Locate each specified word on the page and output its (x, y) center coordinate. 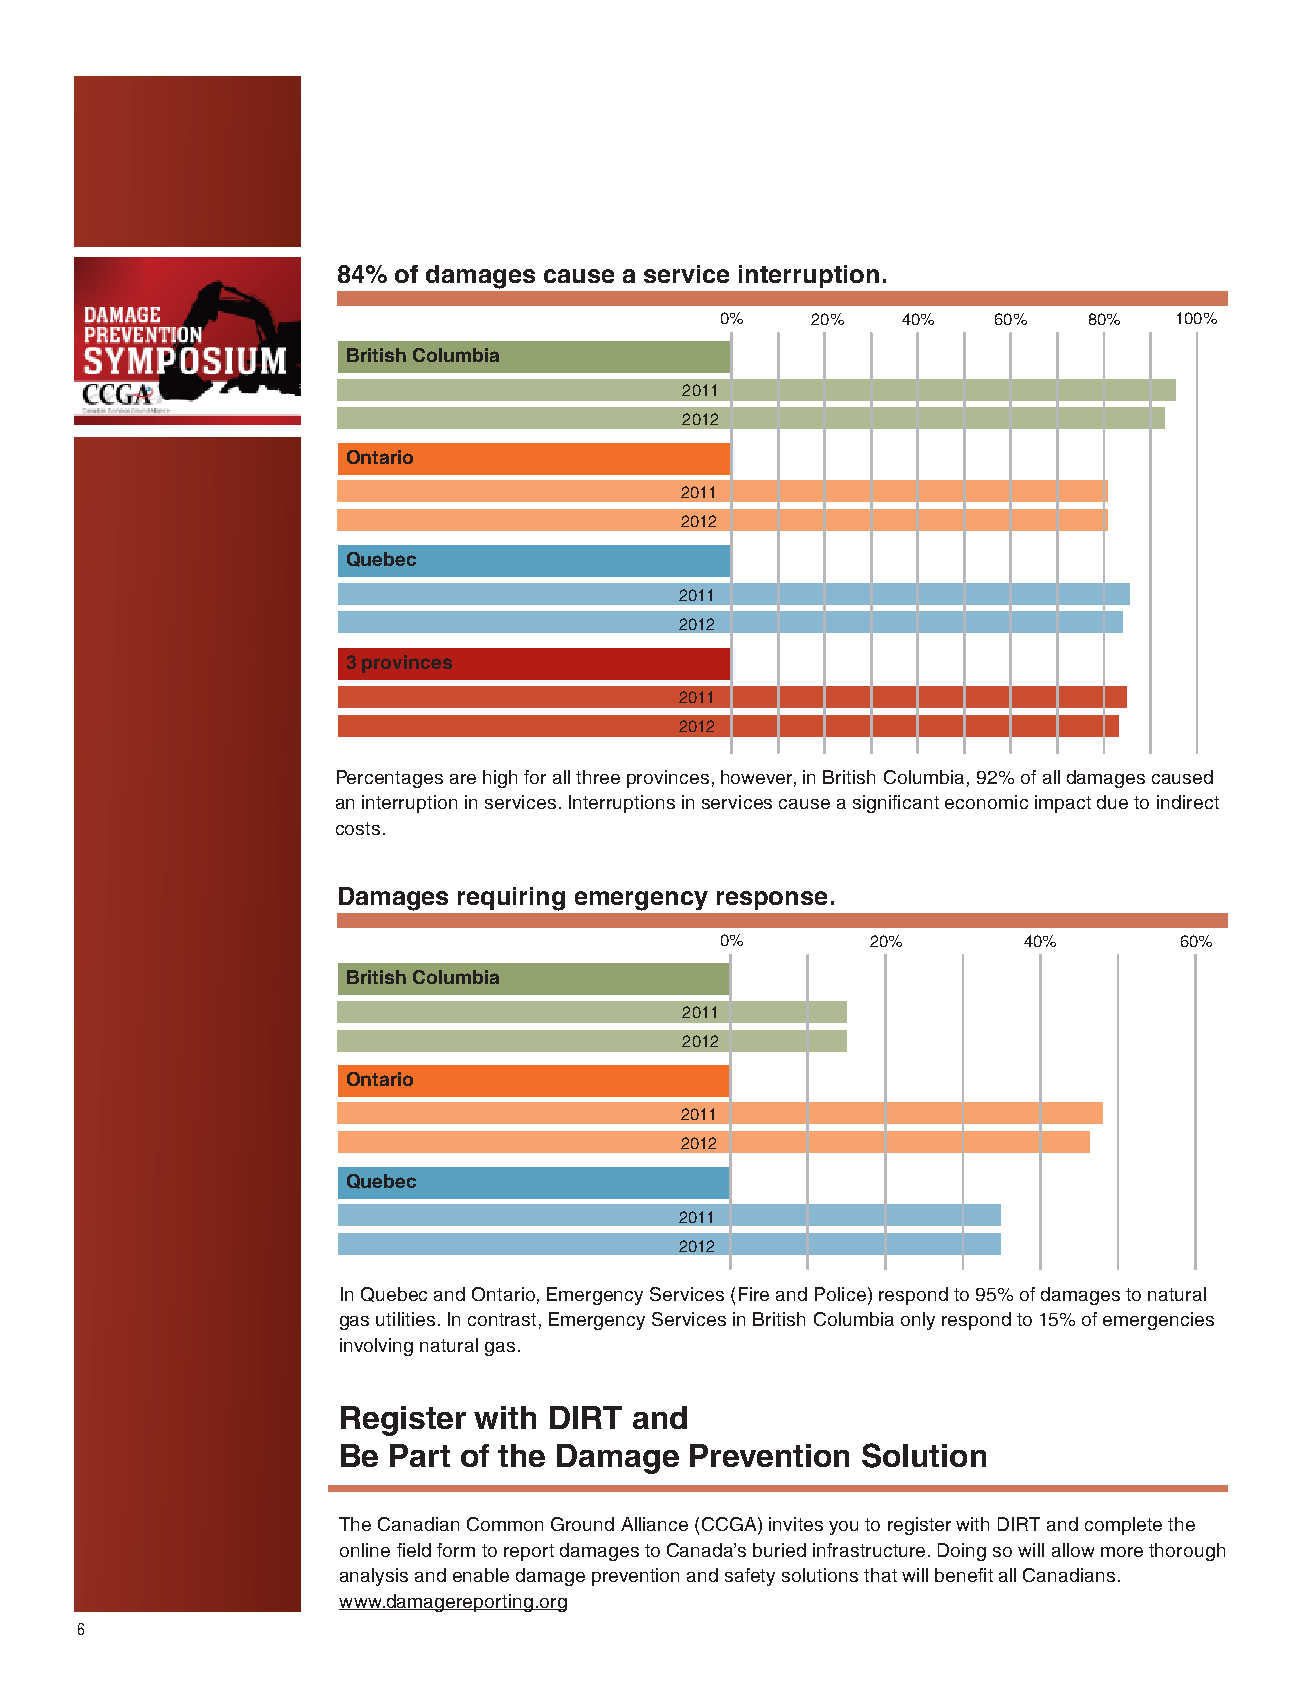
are (463, 779)
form (456, 1550)
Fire (754, 1294)
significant (896, 804)
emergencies (1158, 1321)
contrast (502, 1319)
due (1112, 802)
